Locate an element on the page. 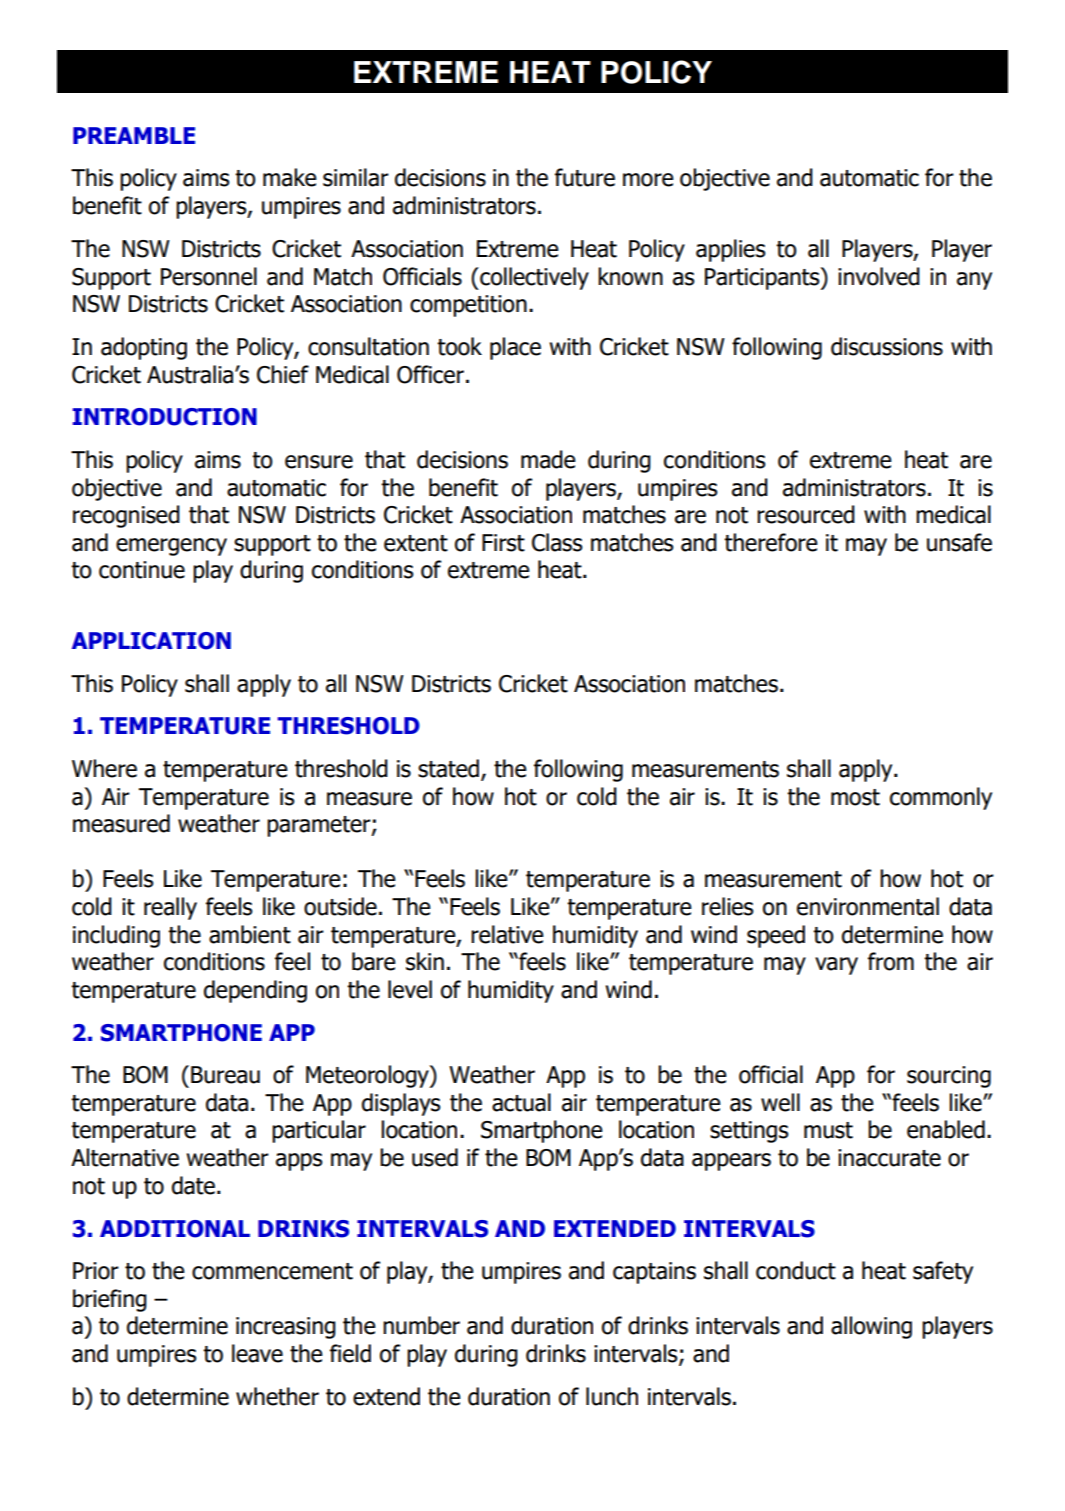 The width and height of the page is (1065, 1511). lunch is located at coordinates (612, 1396).
